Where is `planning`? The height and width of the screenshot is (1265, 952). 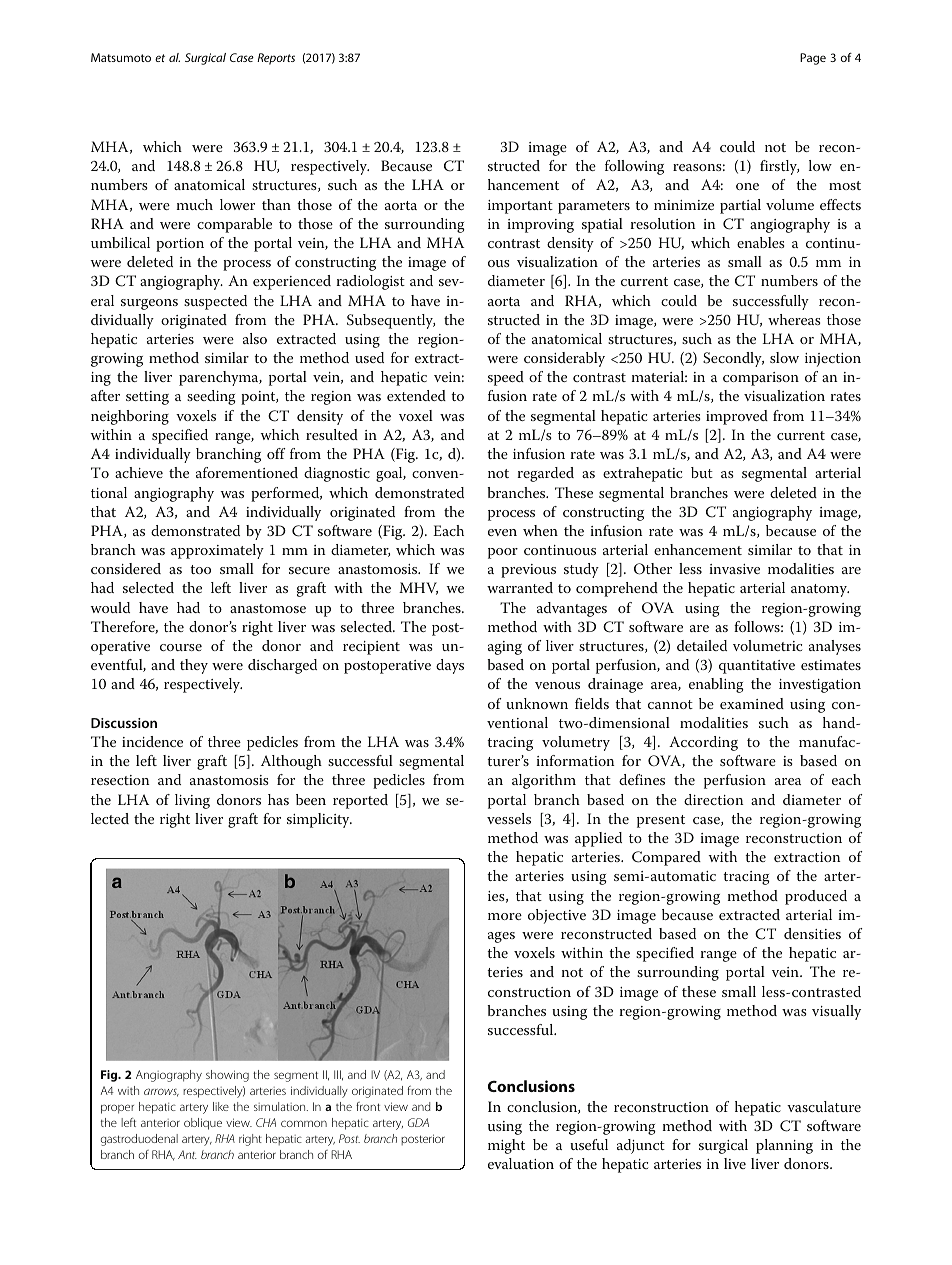
planning is located at coordinates (784, 1146).
